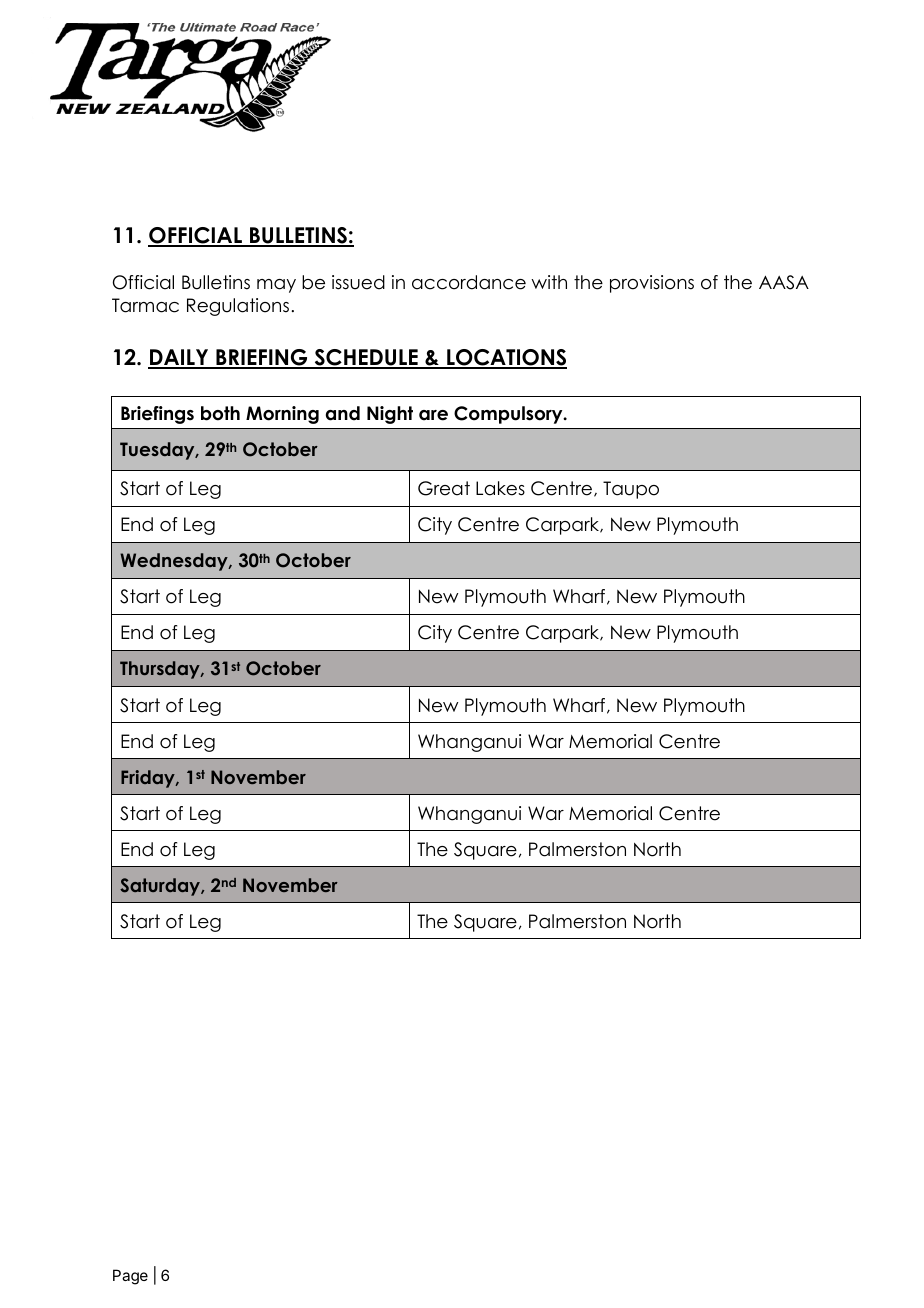 The height and width of the screenshot is (1308, 924). Describe the element at coordinates (509, 415) in the screenshot. I see `Compulsory` at that location.
